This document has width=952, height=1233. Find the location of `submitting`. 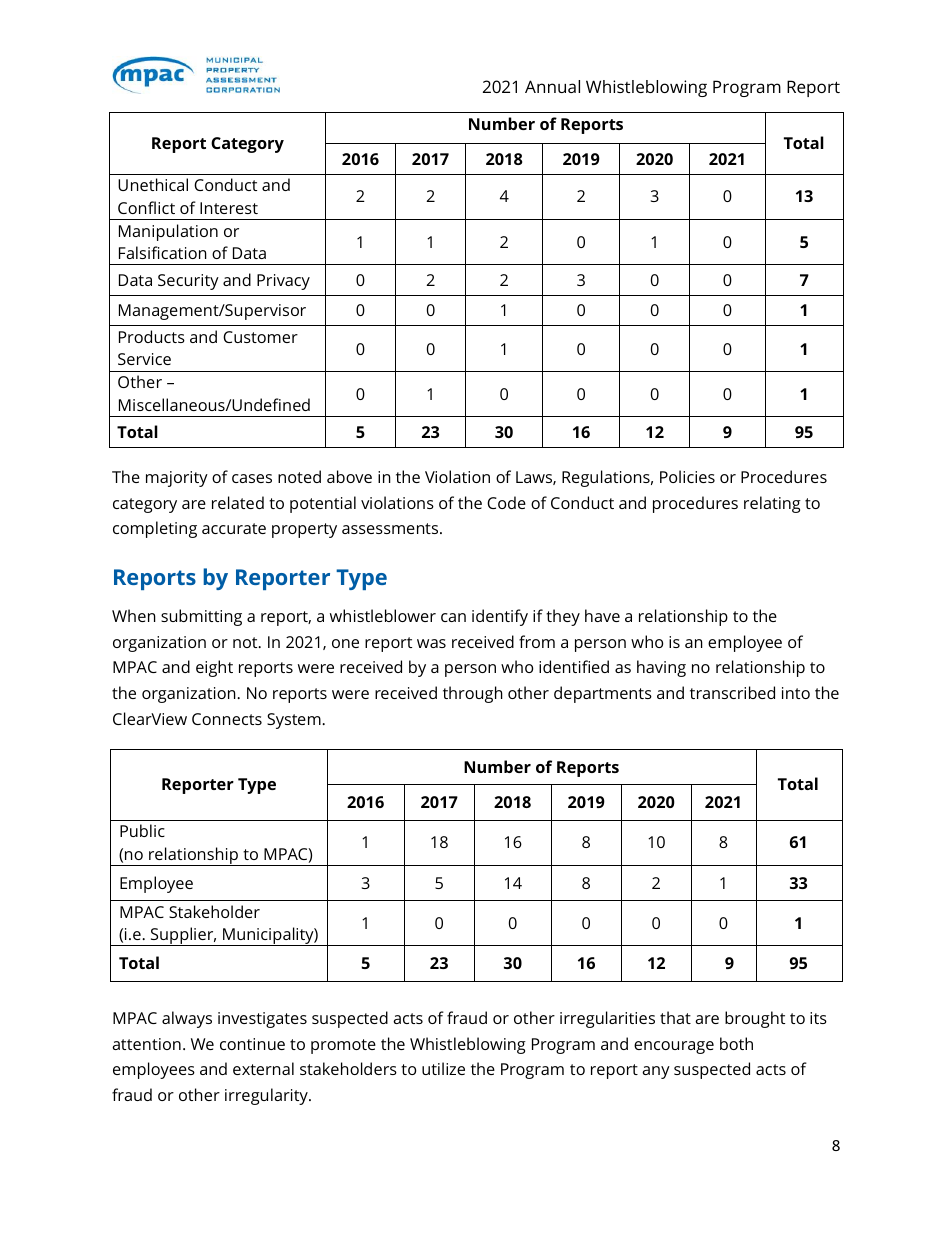

submitting is located at coordinates (201, 617).
